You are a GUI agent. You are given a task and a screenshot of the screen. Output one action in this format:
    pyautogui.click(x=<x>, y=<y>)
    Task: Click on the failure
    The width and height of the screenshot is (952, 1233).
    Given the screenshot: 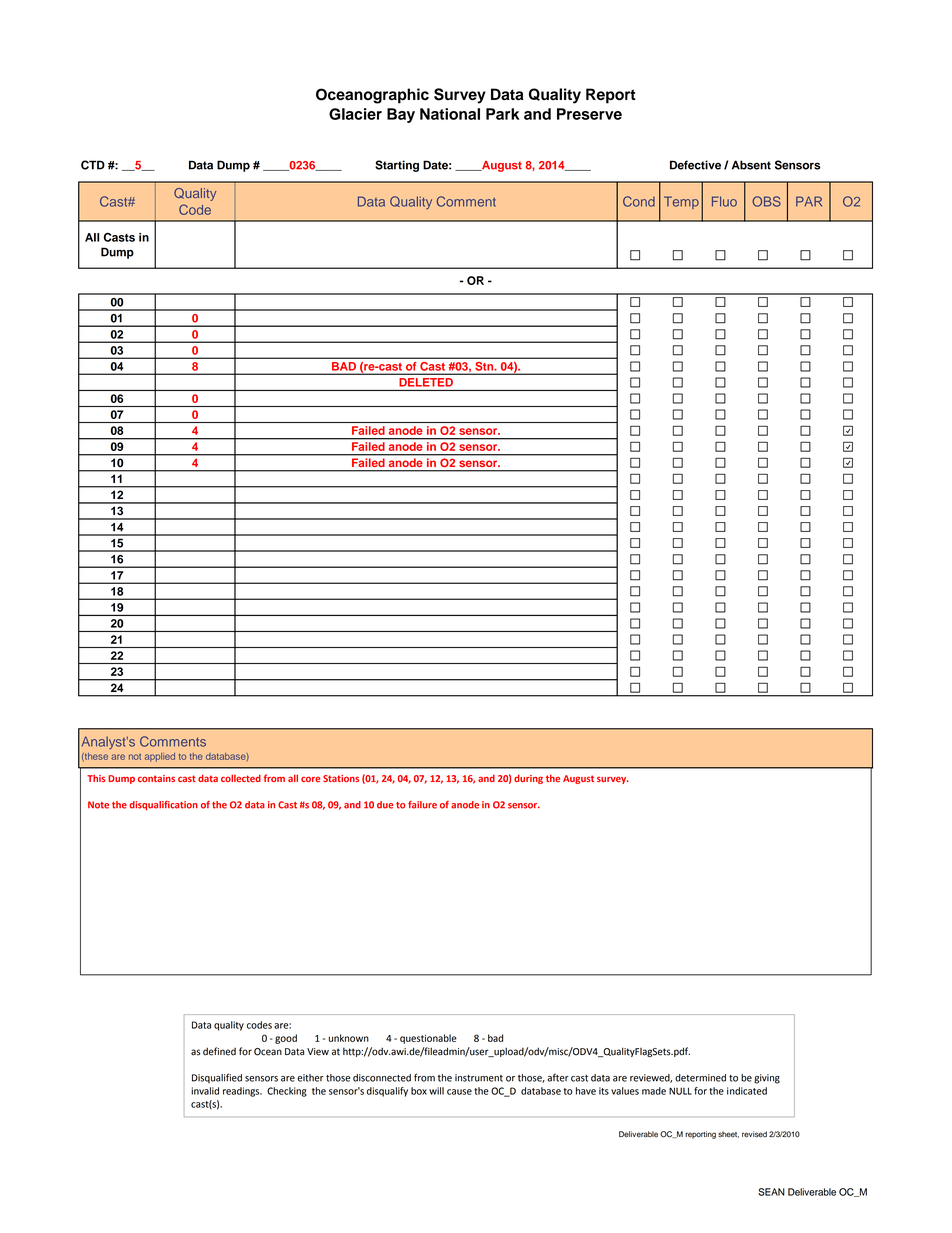 What is the action you would take?
    pyautogui.click(x=422, y=805)
